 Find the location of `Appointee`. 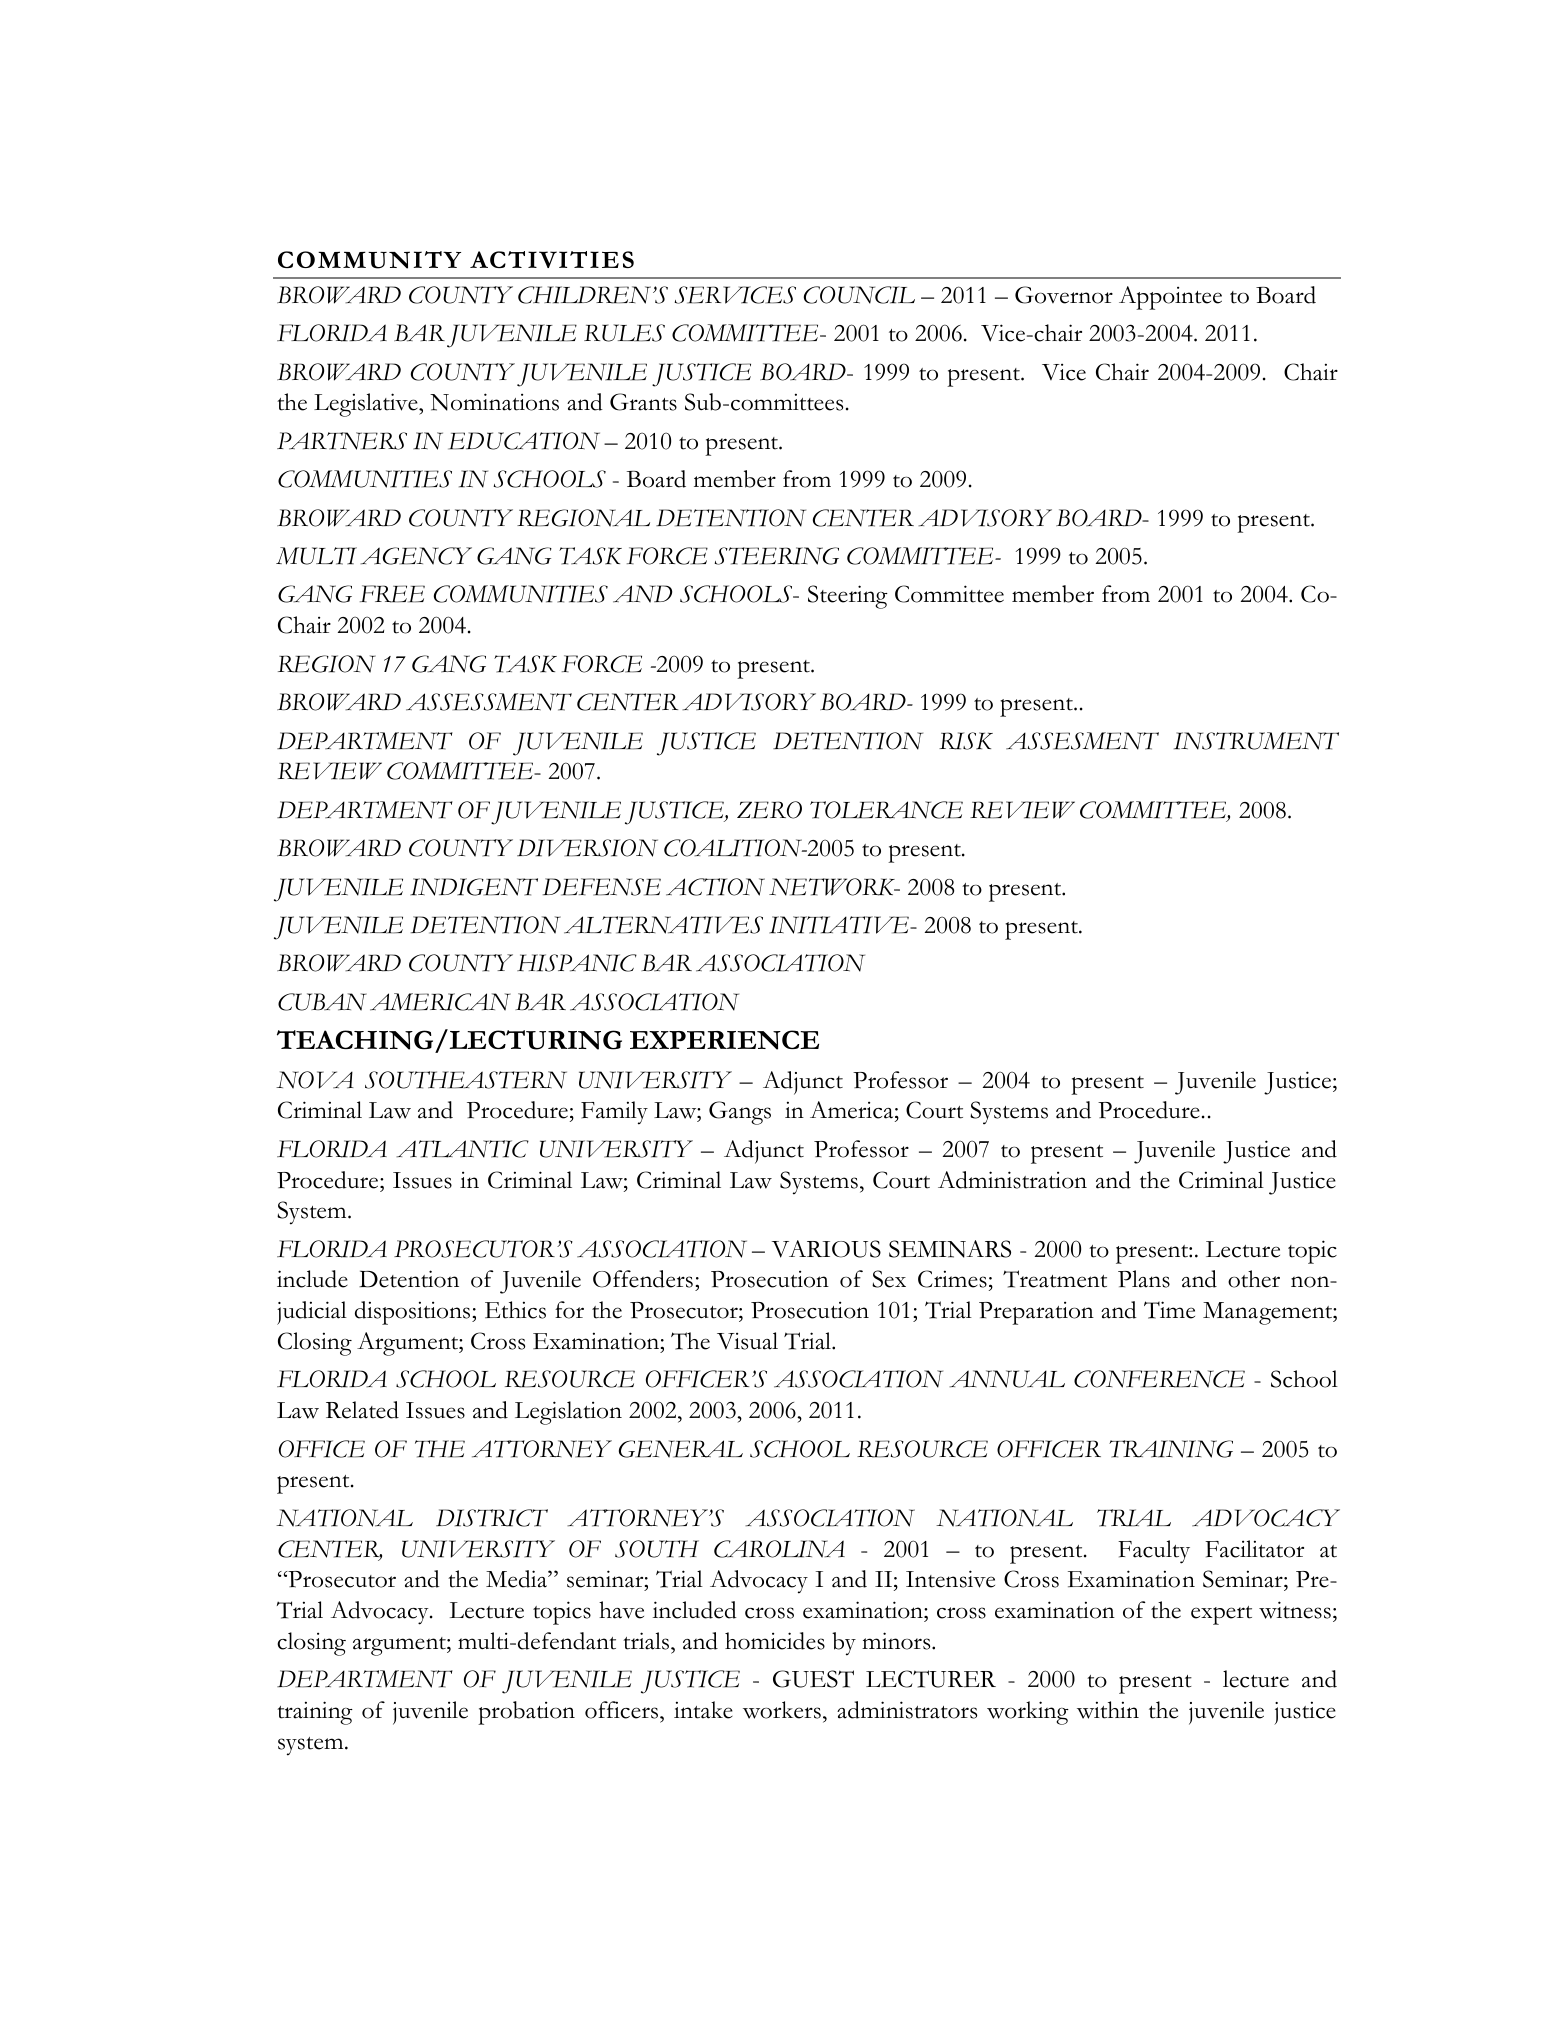

Appointee is located at coordinates (1170, 298).
